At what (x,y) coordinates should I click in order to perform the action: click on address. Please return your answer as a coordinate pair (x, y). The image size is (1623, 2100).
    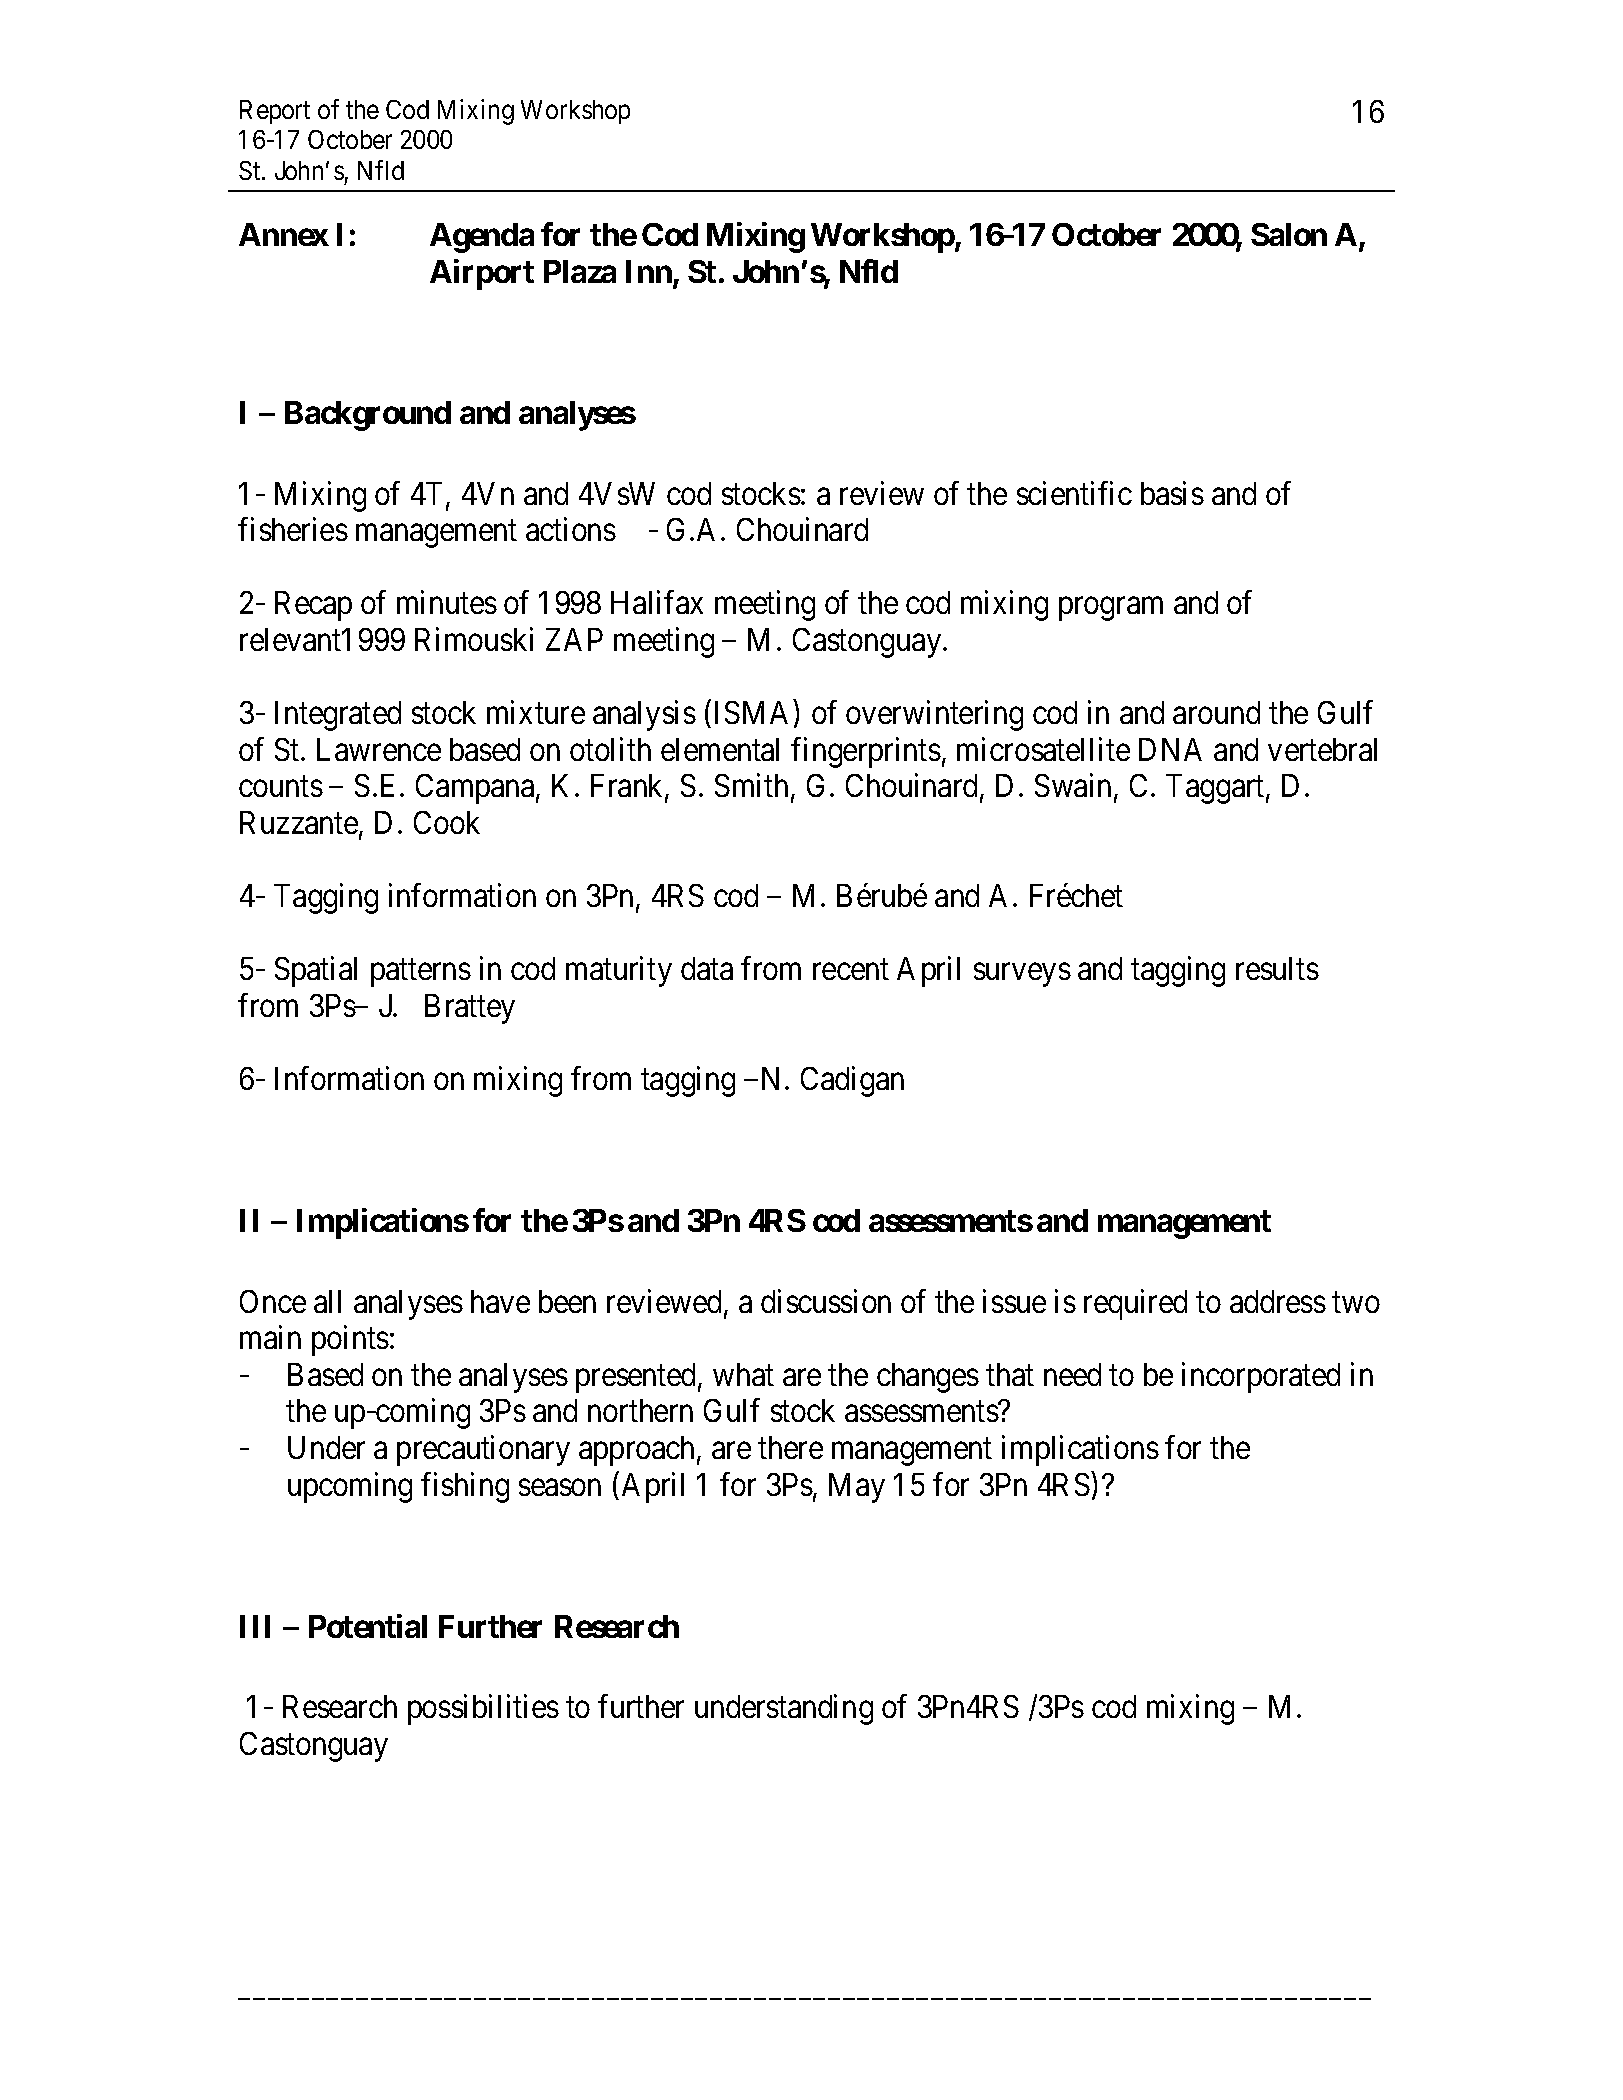
    Looking at the image, I should click on (1278, 1301).
